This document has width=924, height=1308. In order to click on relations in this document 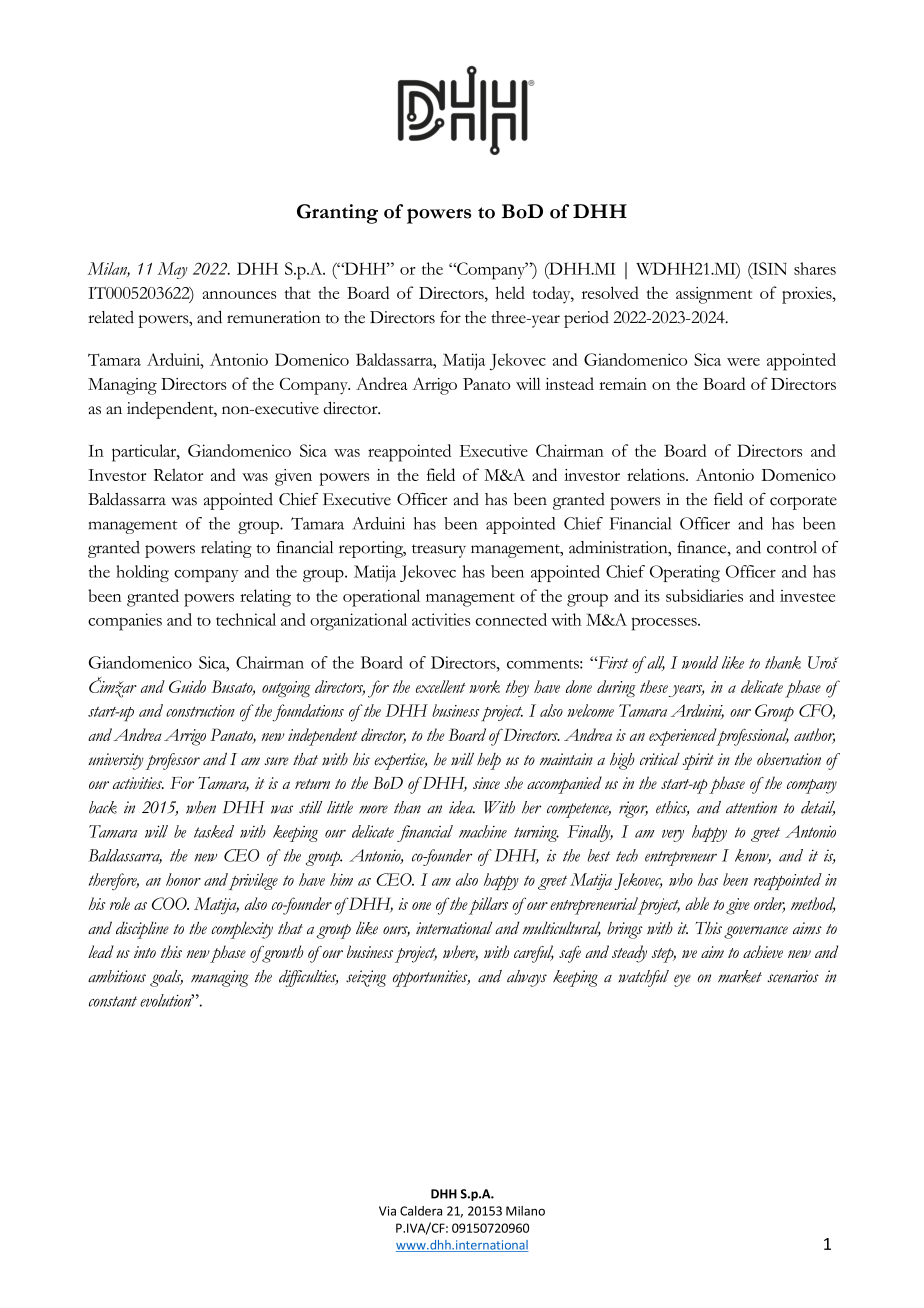, I will do `click(657, 474)`.
